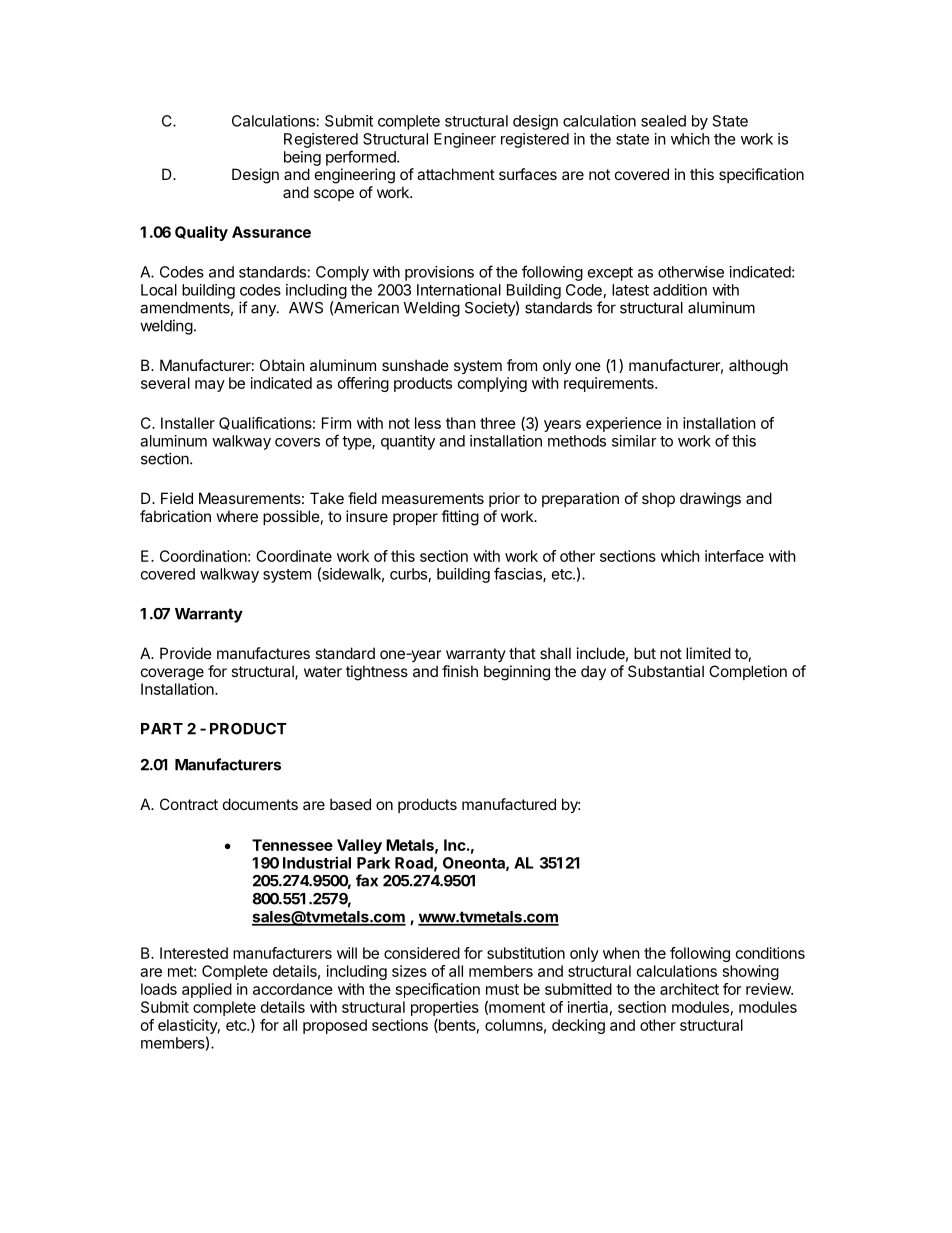 This screenshot has width=952, height=1233. I want to click on being, so click(302, 158).
